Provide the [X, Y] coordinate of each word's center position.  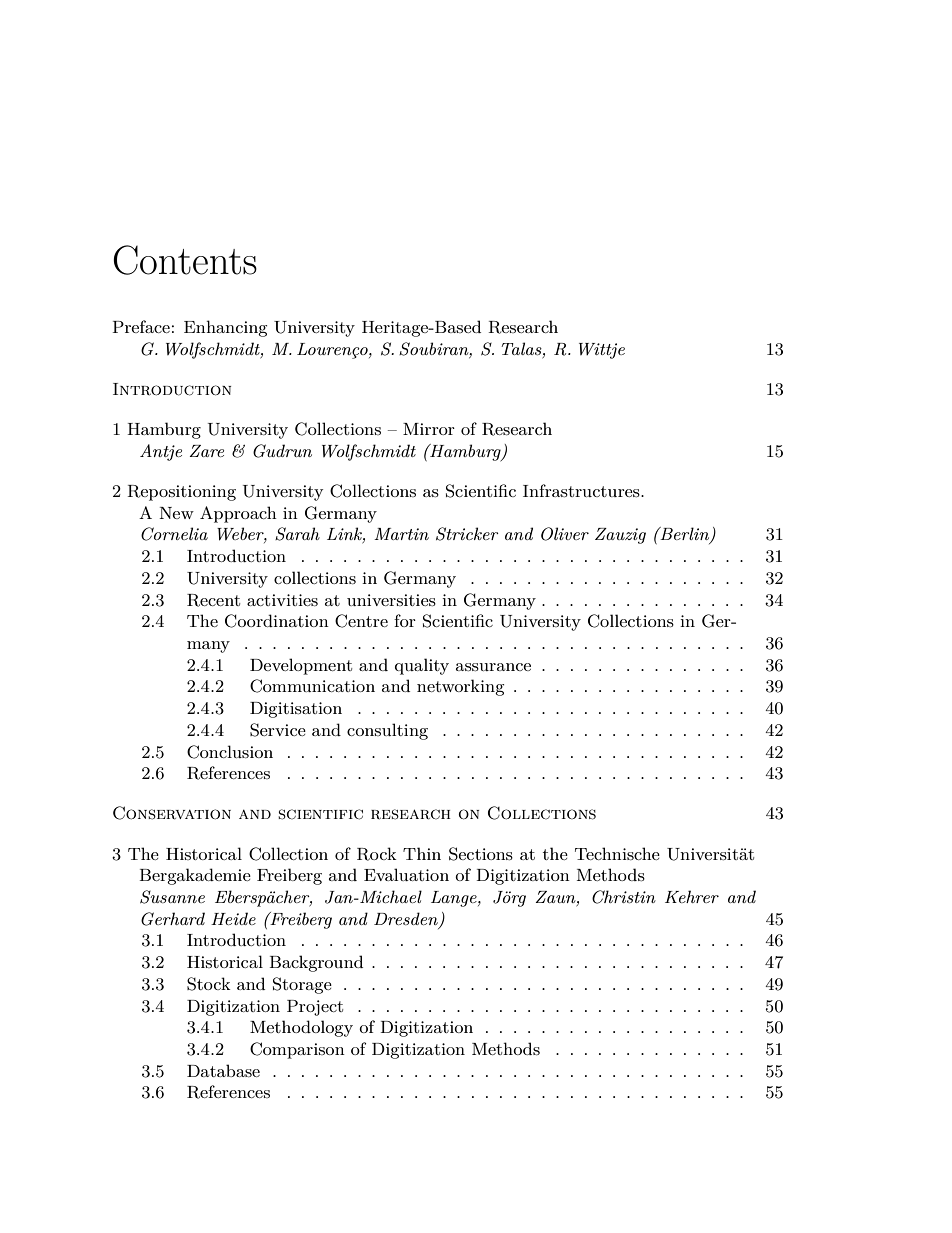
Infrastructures [582, 490]
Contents [185, 260]
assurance [493, 667]
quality [422, 666]
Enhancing [225, 328]
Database [223, 1070]
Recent [213, 600]
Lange [455, 899]
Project [315, 1008]
